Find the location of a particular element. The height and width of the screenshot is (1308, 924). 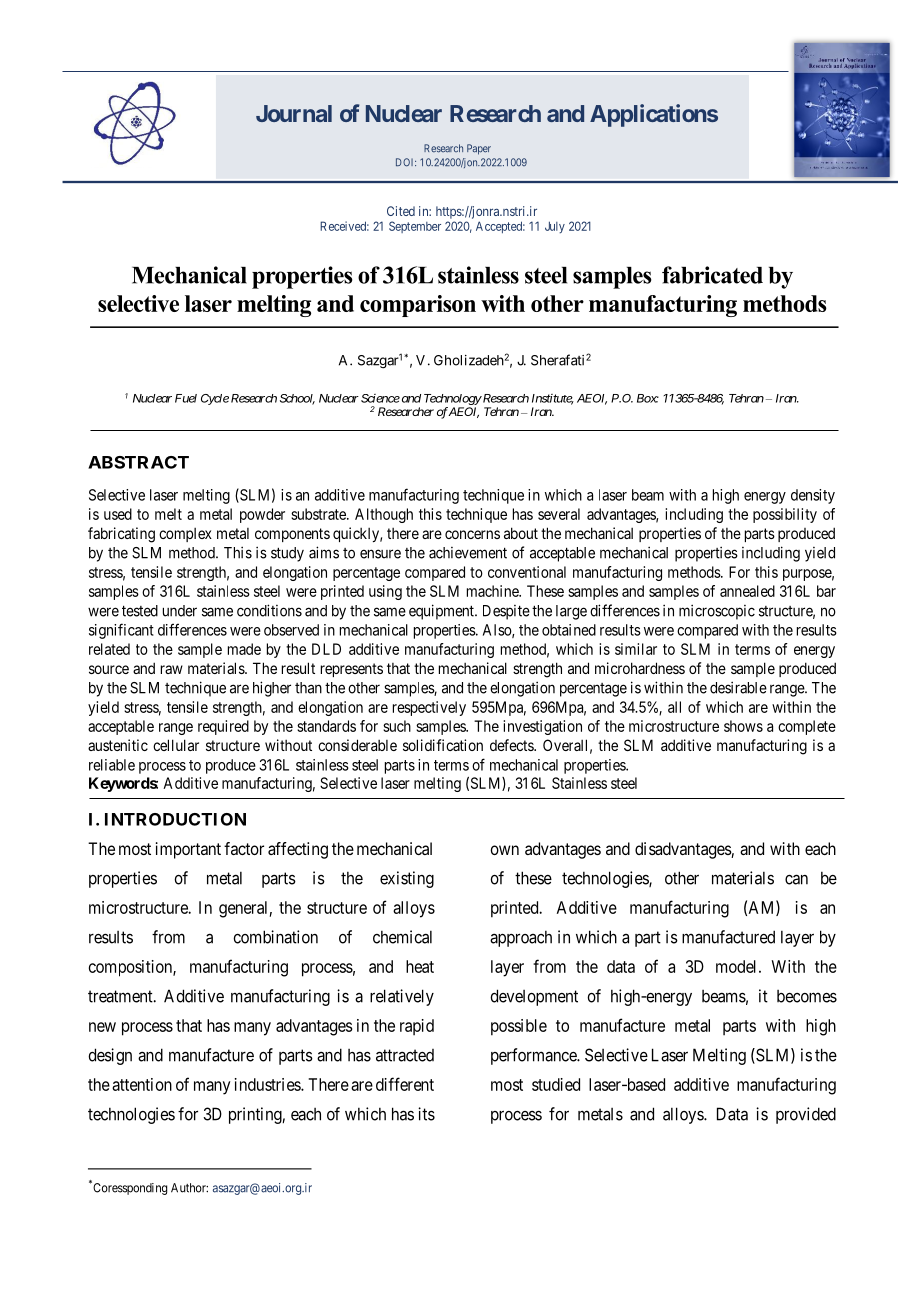

under is located at coordinates (180, 611).
